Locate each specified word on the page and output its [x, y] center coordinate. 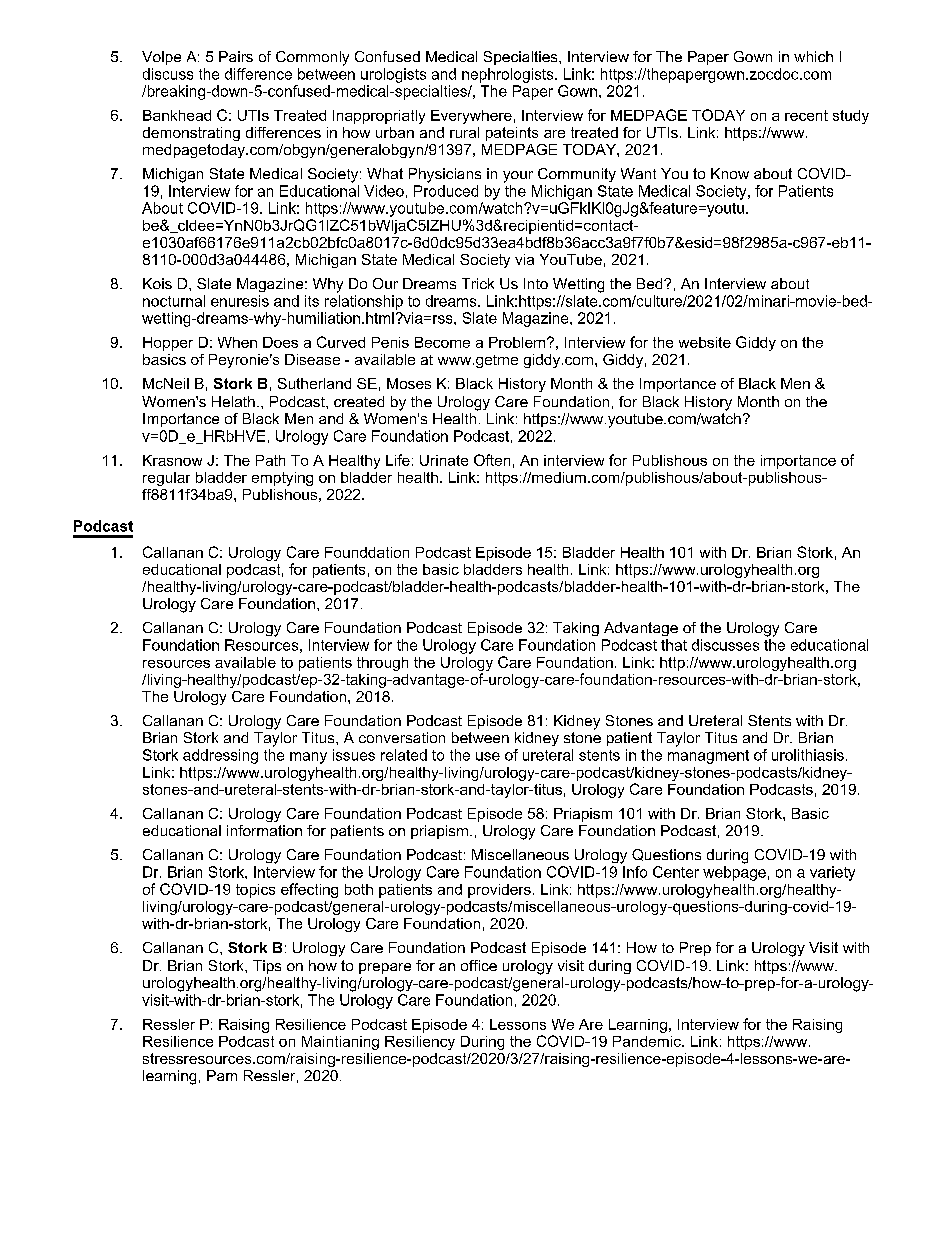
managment [708, 757]
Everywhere [471, 117]
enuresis [240, 301]
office [479, 965]
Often [492, 460]
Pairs [236, 56]
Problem [517, 342]
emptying [282, 479]
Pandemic [648, 1041]
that [674, 645]
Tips [267, 967]
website [705, 342]
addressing [220, 756]
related [404, 755]
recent [806, 115]
